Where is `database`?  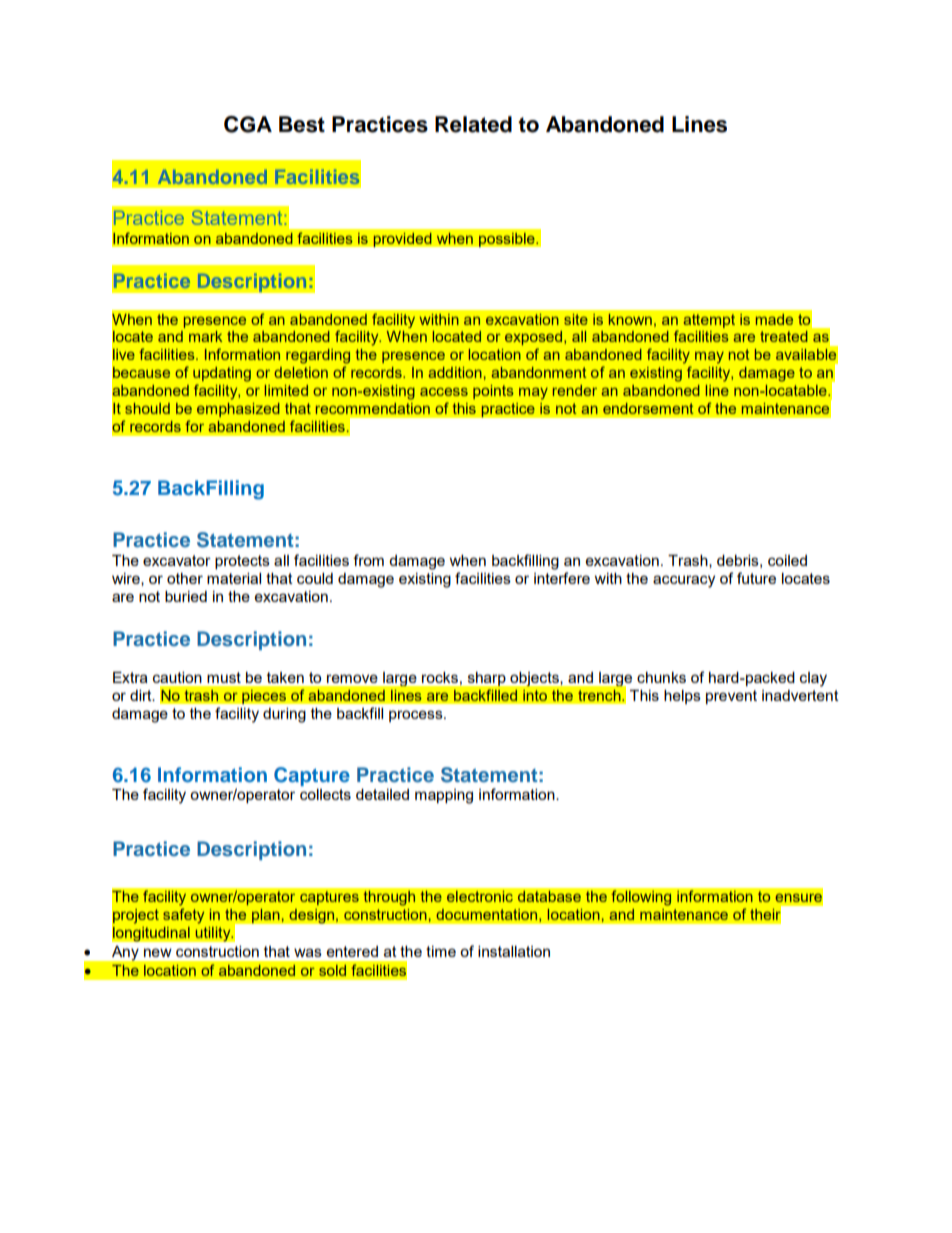
database is located at coordinates (549, 896).
